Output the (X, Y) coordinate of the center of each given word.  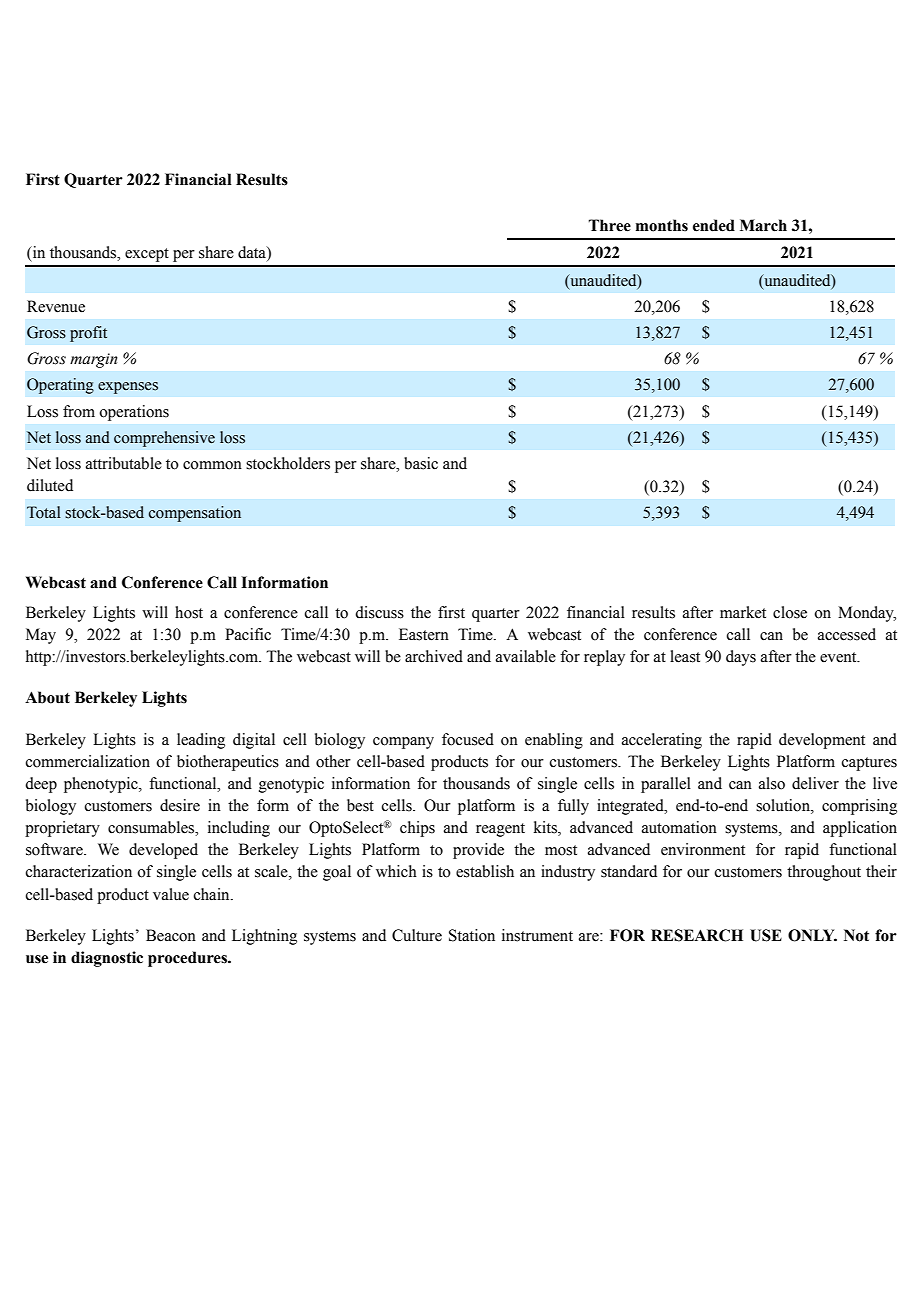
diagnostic (107, 959)
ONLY (812, 935)
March (763, 225)
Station (472, 935)
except (147, 255)
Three (610, 225)
